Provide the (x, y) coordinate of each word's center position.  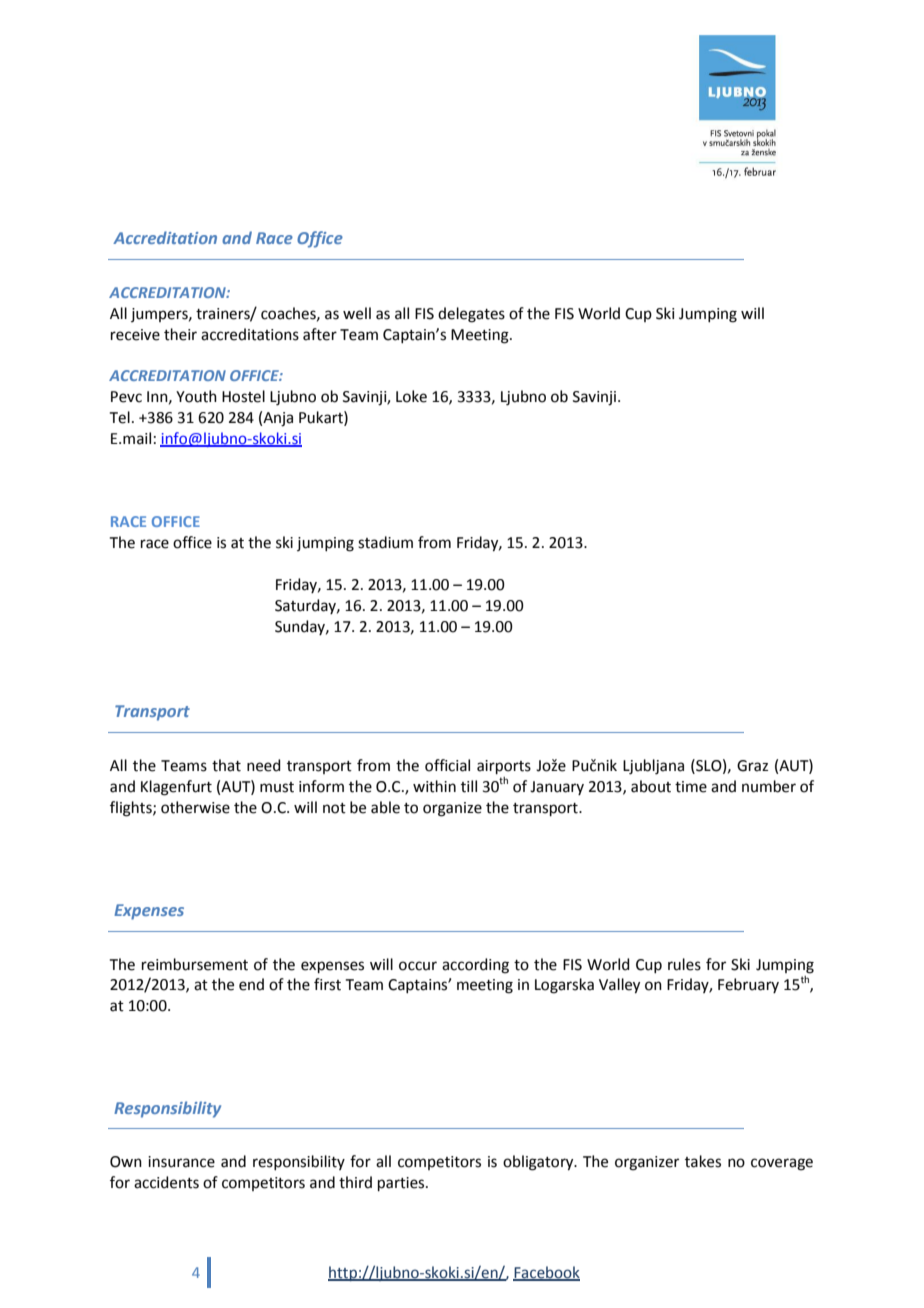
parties (402, 1184)
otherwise (195, 807)
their (180, 334)
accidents (166, 1182)
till (469, 786)
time (691, 787)
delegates (471, 315)
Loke (411, 396)
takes (703, 1161)
